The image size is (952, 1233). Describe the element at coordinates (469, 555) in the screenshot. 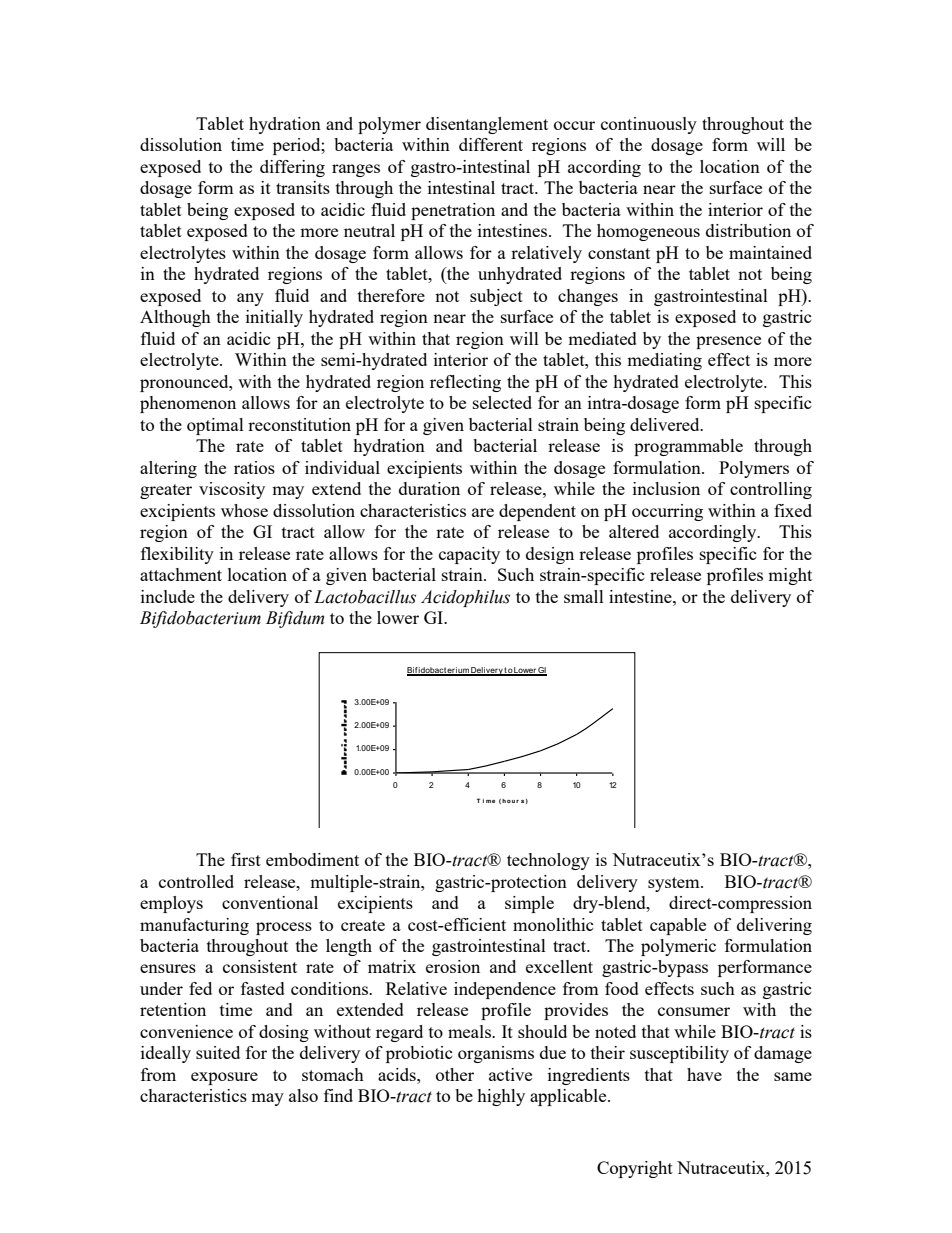

I see `capacity` at that location.
